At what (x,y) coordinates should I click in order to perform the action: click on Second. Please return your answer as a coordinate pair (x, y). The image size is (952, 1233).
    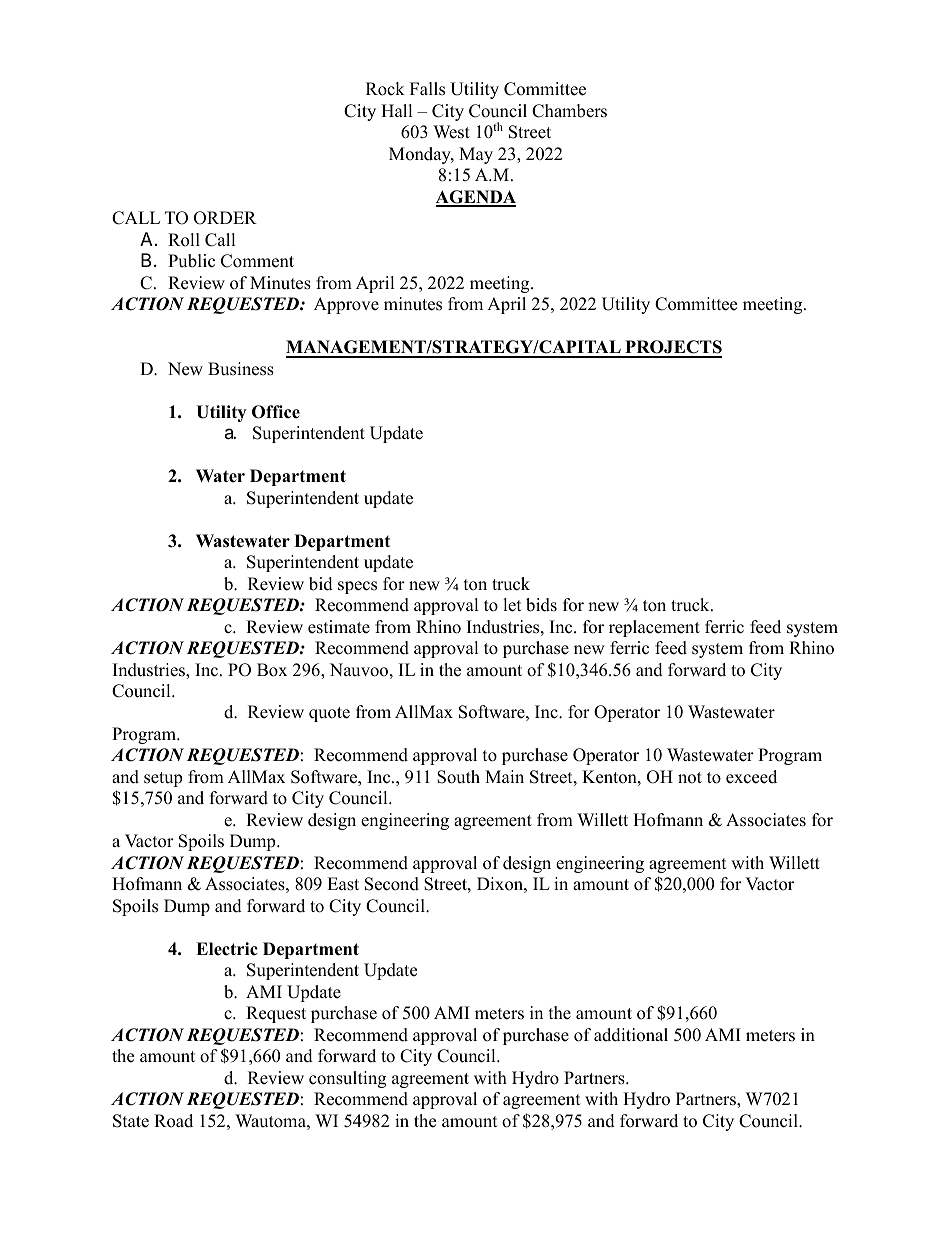
    Looking at the image, I should click on (392, 884).
